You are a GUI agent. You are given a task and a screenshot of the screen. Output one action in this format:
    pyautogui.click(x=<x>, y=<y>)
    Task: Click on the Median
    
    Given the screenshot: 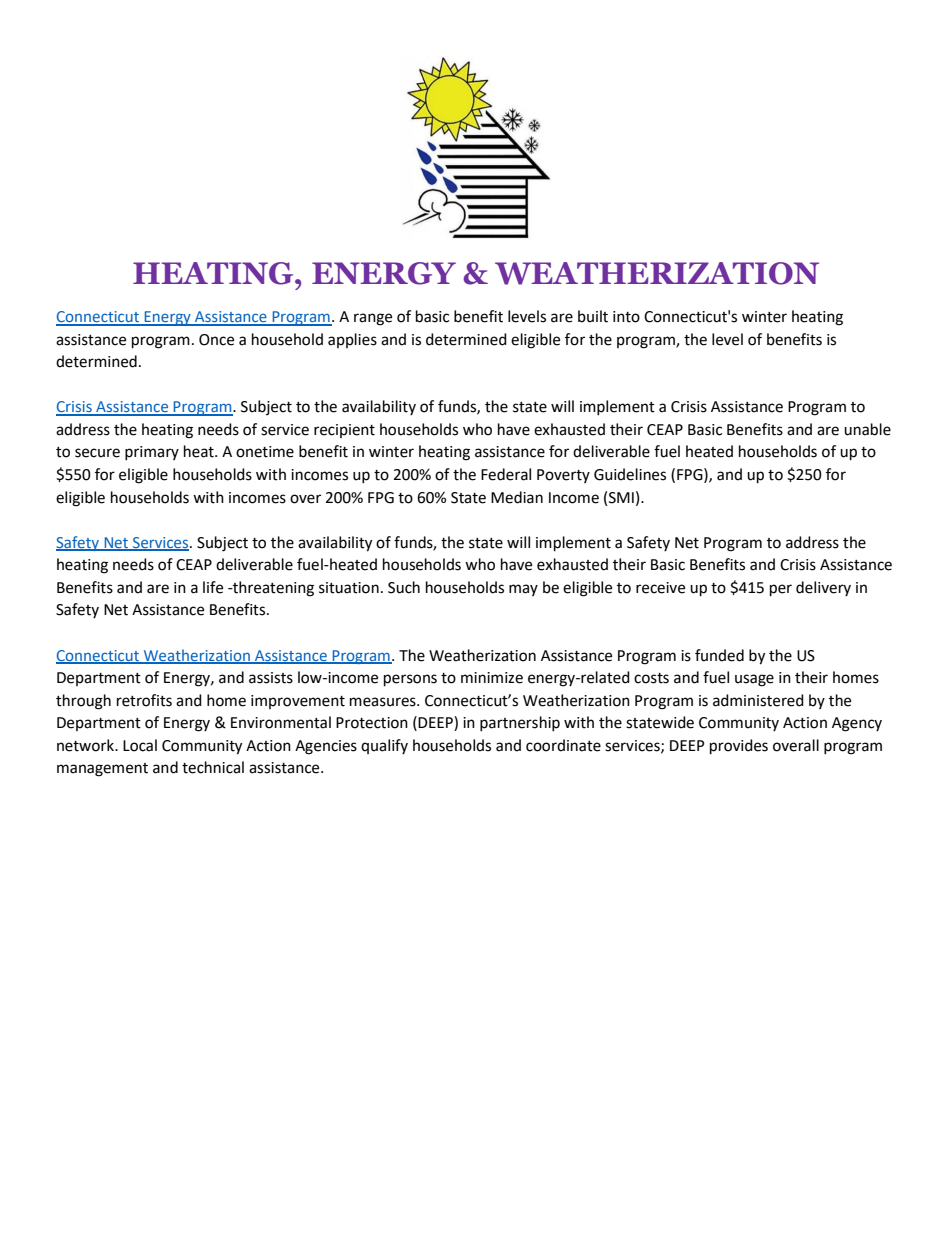 What is the action you would take?
    pyautogui.click(x=517, y=497)
